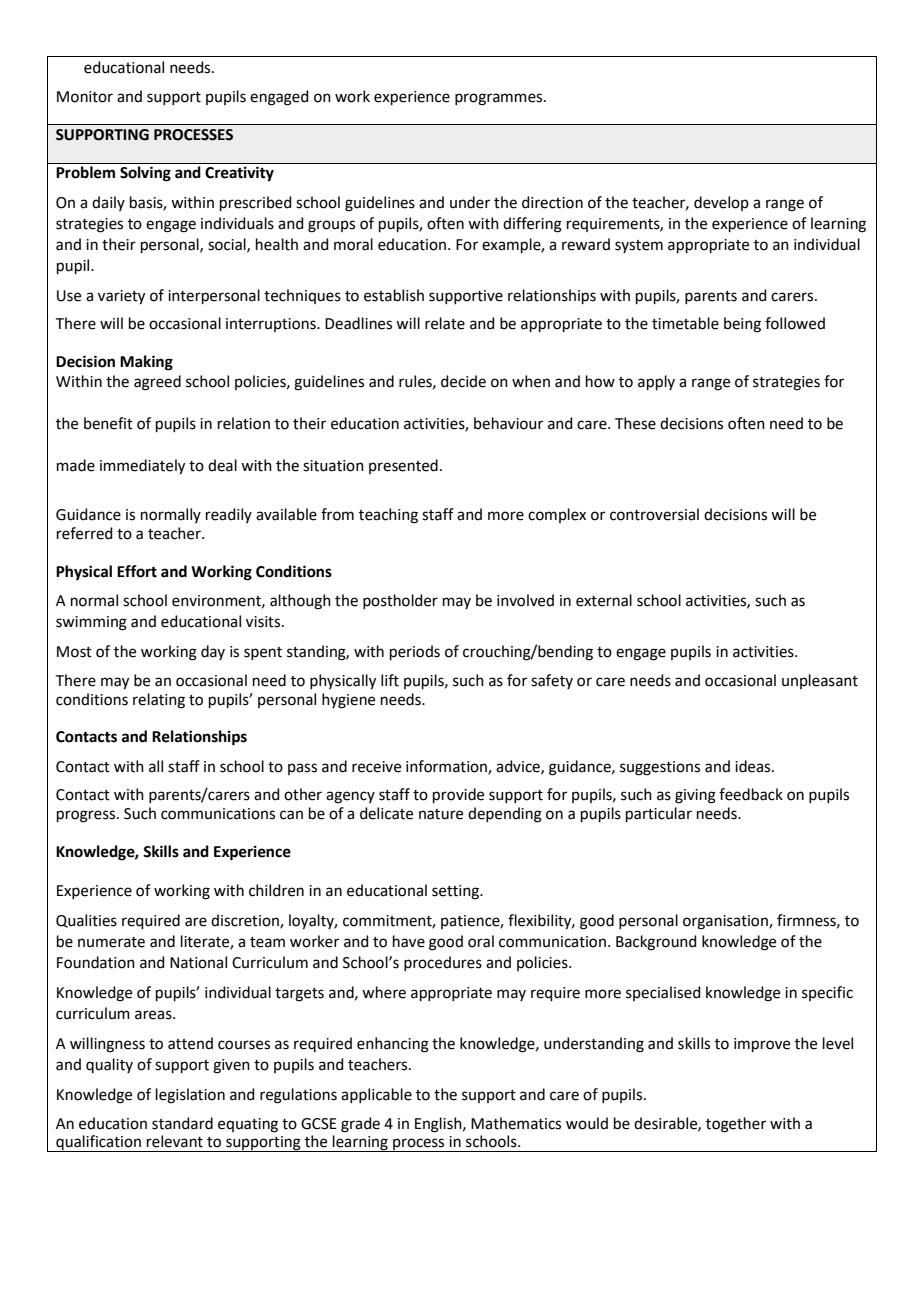 This page has width=924, height=1308. What do you see at coordinates (721, 203) in the page?
I see `develop` at bounding box center [721, 203].
